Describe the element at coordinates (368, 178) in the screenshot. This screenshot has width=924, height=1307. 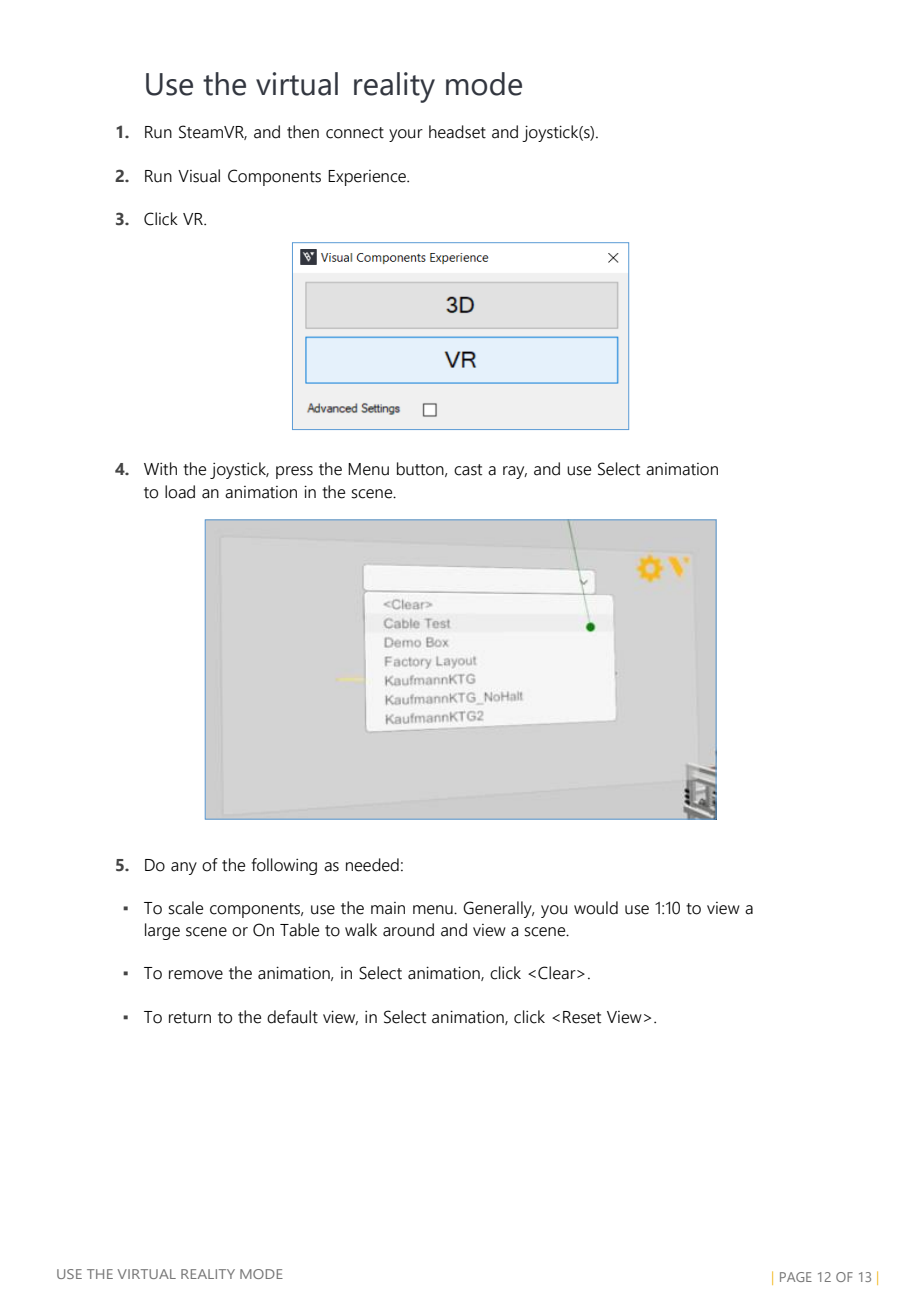
I see `Experience` at that location.
